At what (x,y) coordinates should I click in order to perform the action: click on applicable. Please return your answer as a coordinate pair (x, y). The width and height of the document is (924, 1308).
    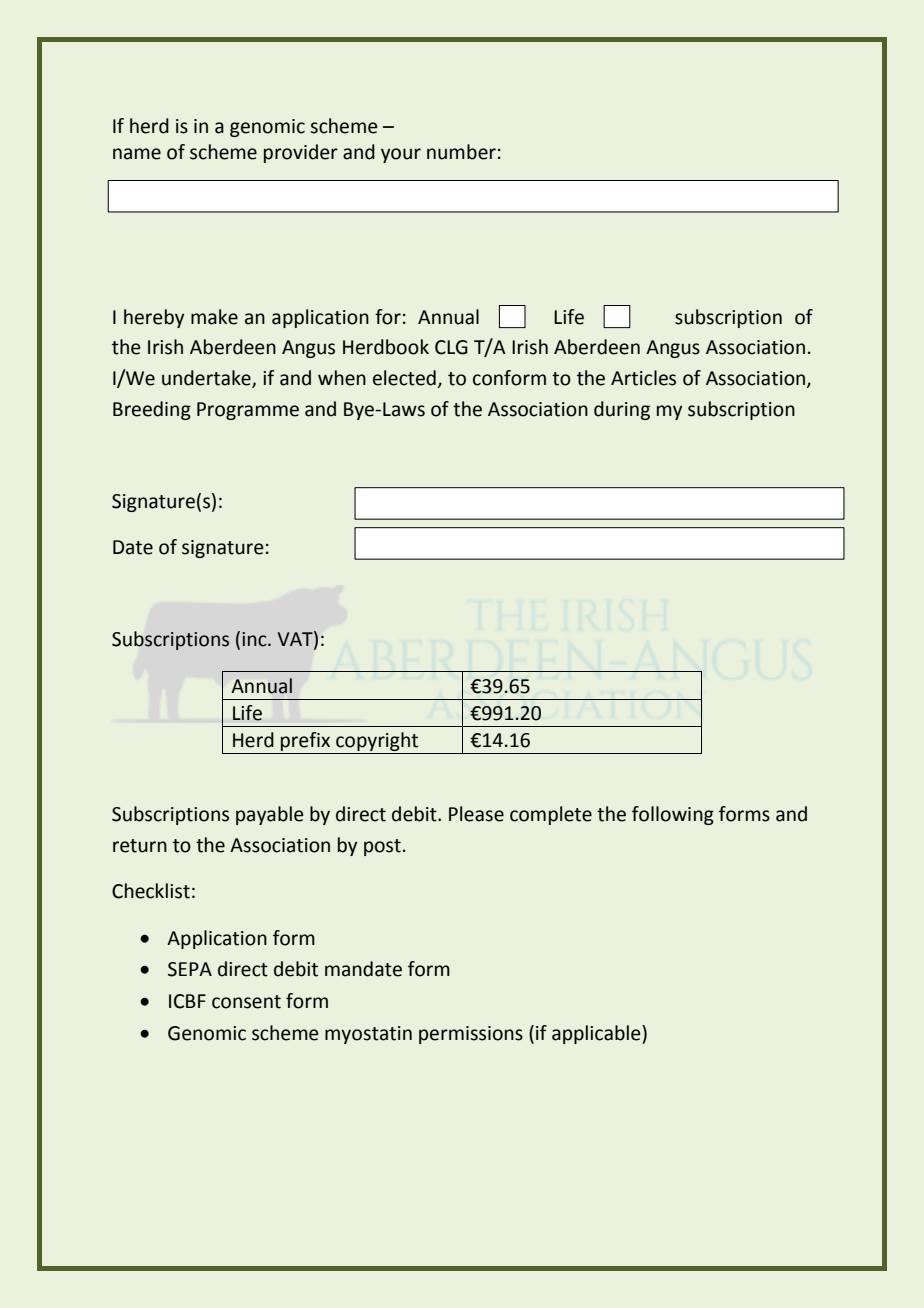
    Looking at the image, I should click on (597, 1034).
